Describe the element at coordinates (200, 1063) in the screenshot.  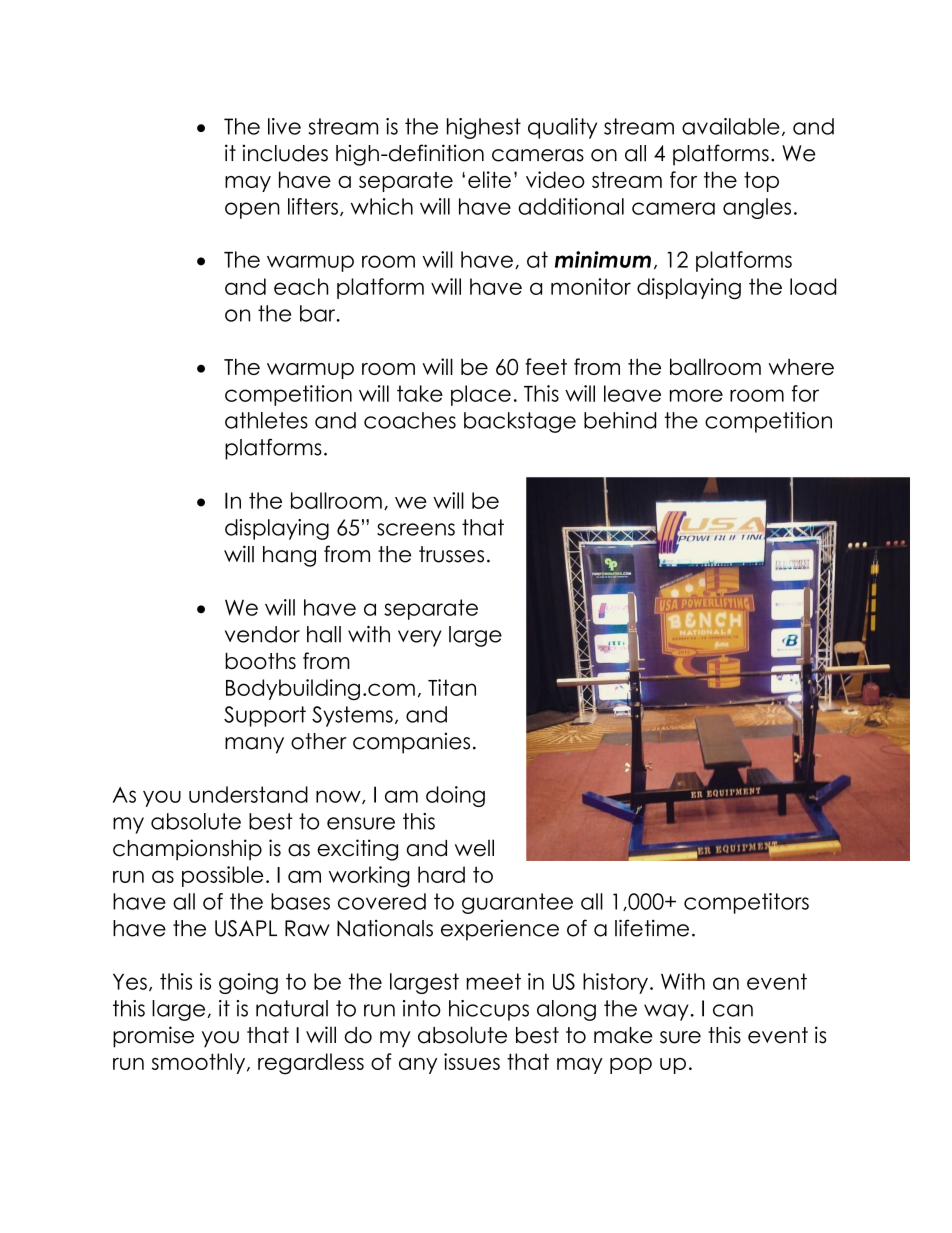
I see `smoothly` at that location.
